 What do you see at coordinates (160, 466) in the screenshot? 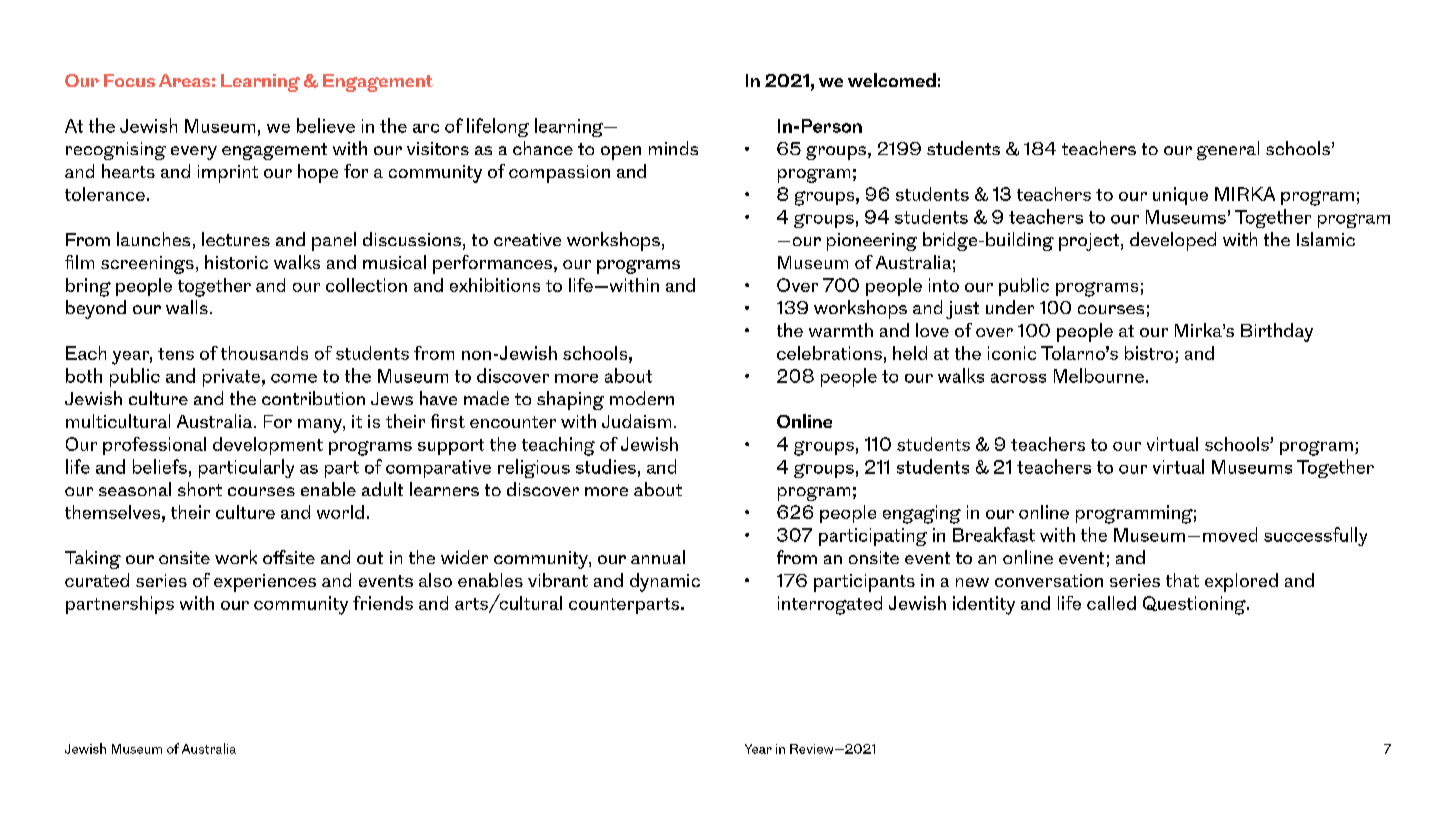
I see `beliefs` at bounding box center [160, 466].
